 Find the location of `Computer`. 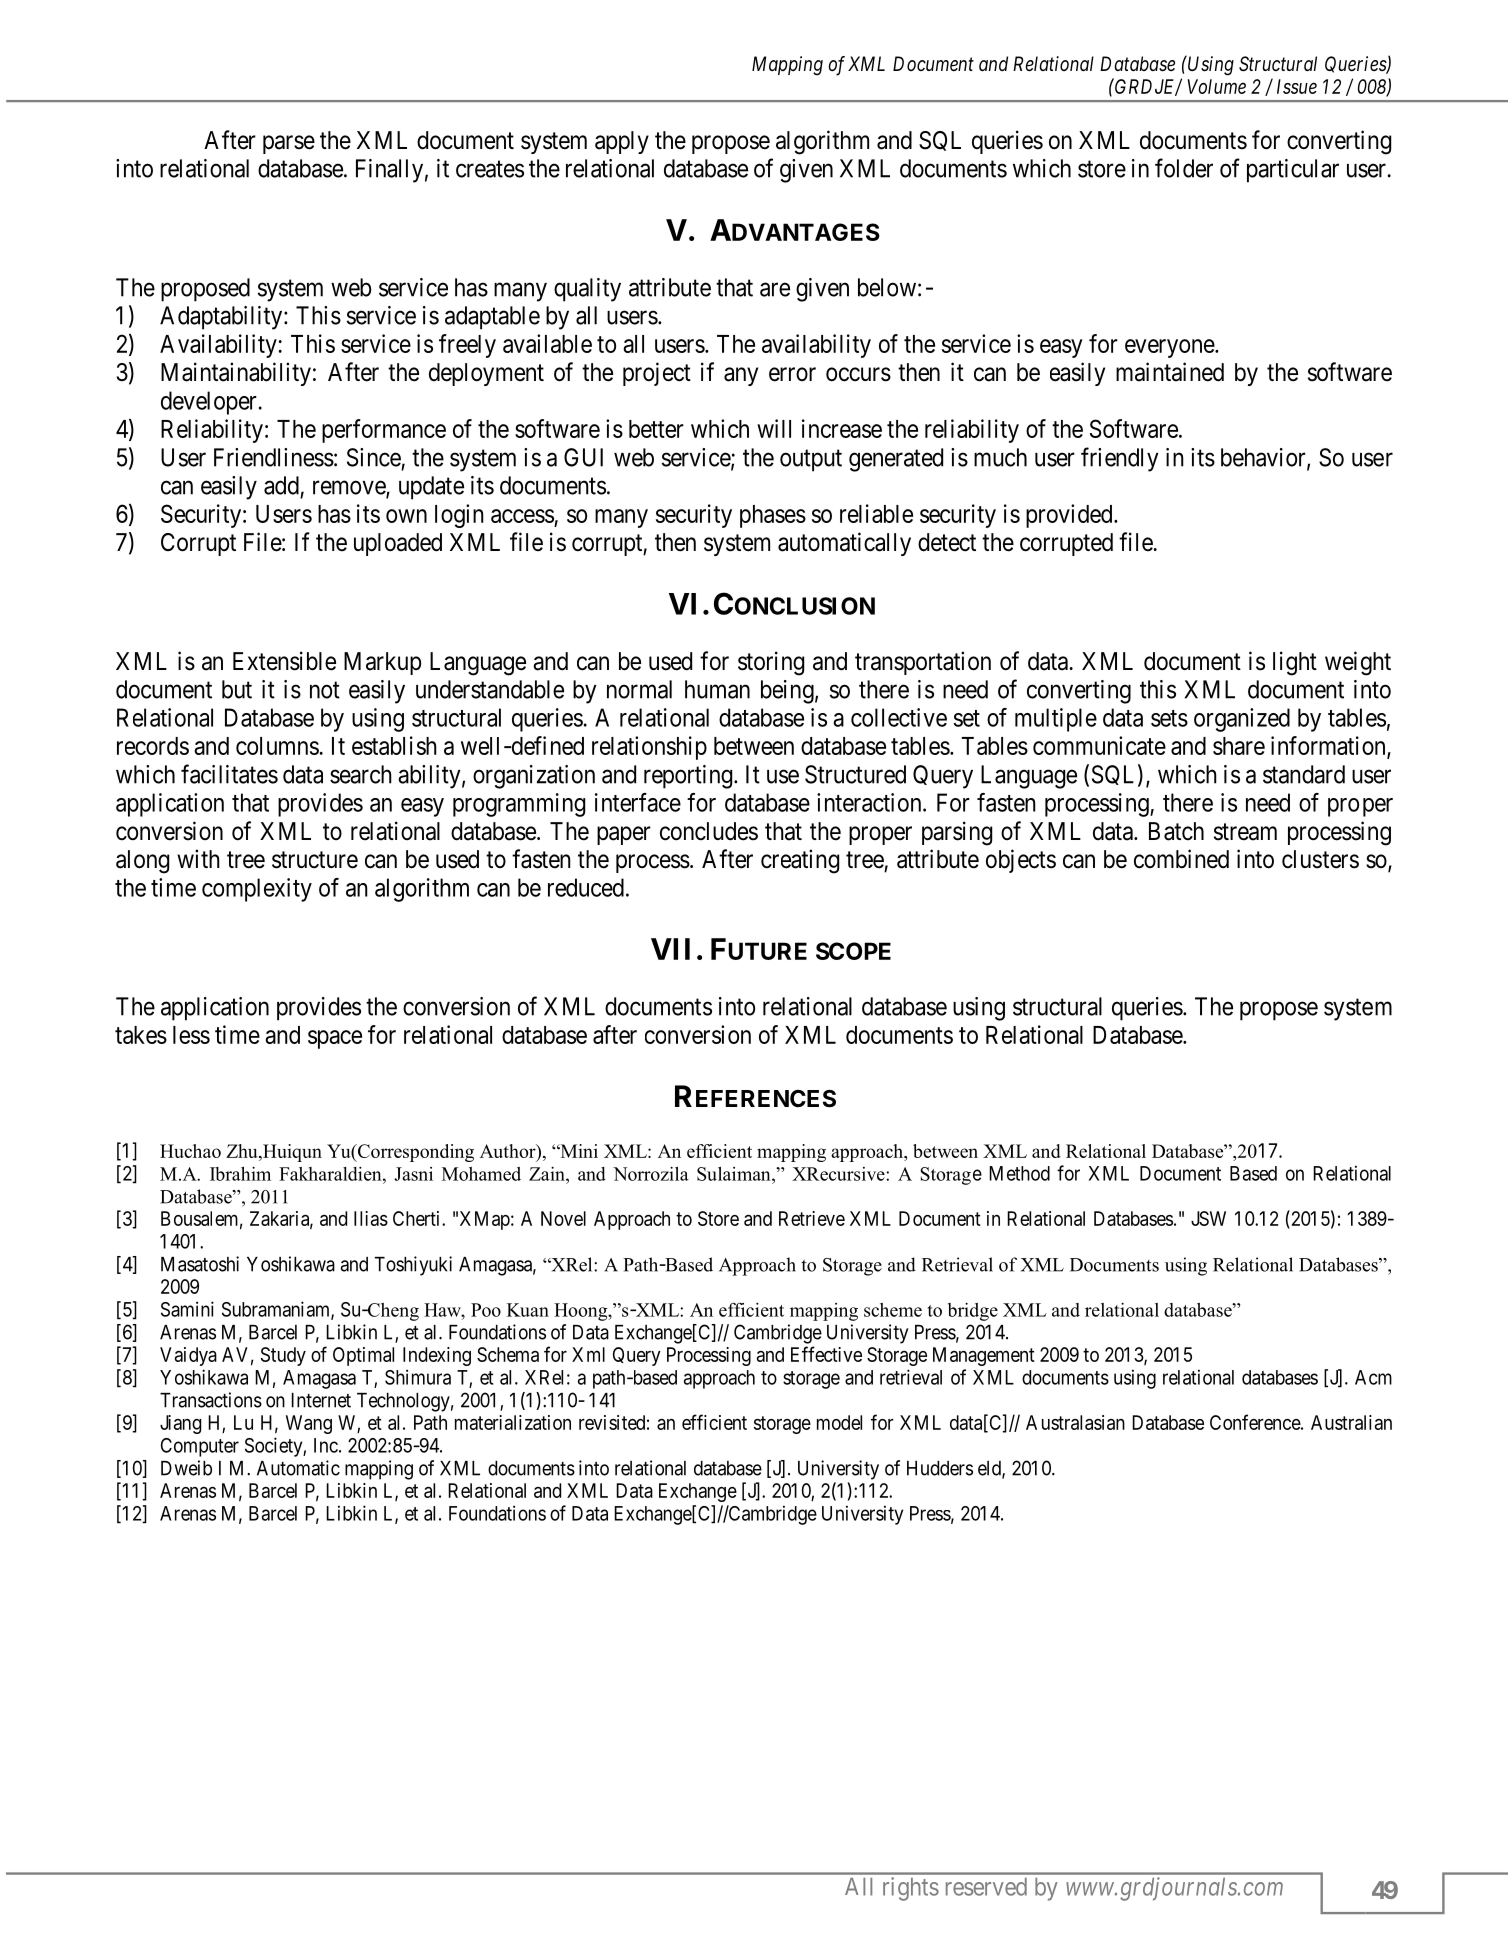

Computer is located at coordinates (200, 1447).
